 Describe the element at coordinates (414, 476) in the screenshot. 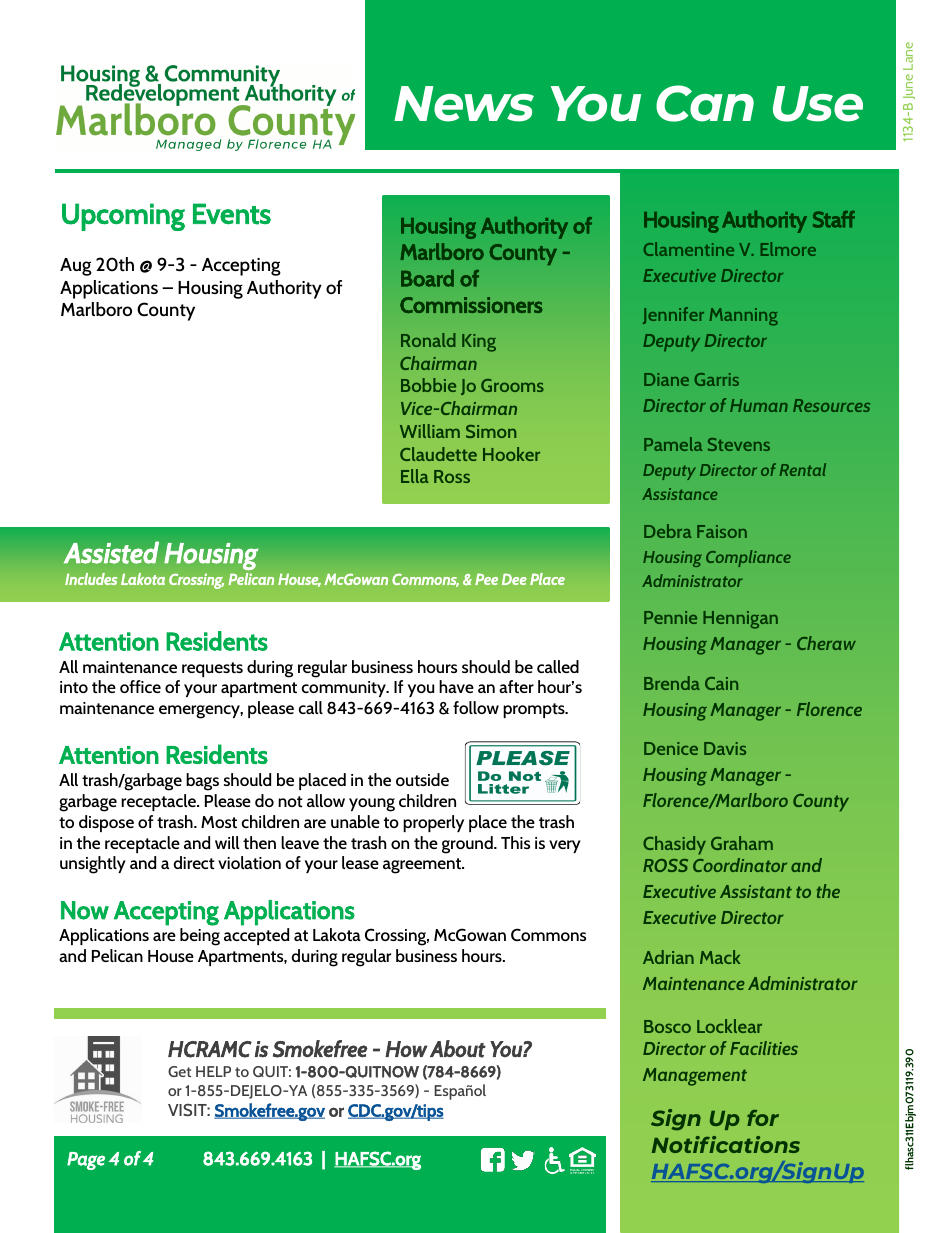

I see `Ella` at that location.
